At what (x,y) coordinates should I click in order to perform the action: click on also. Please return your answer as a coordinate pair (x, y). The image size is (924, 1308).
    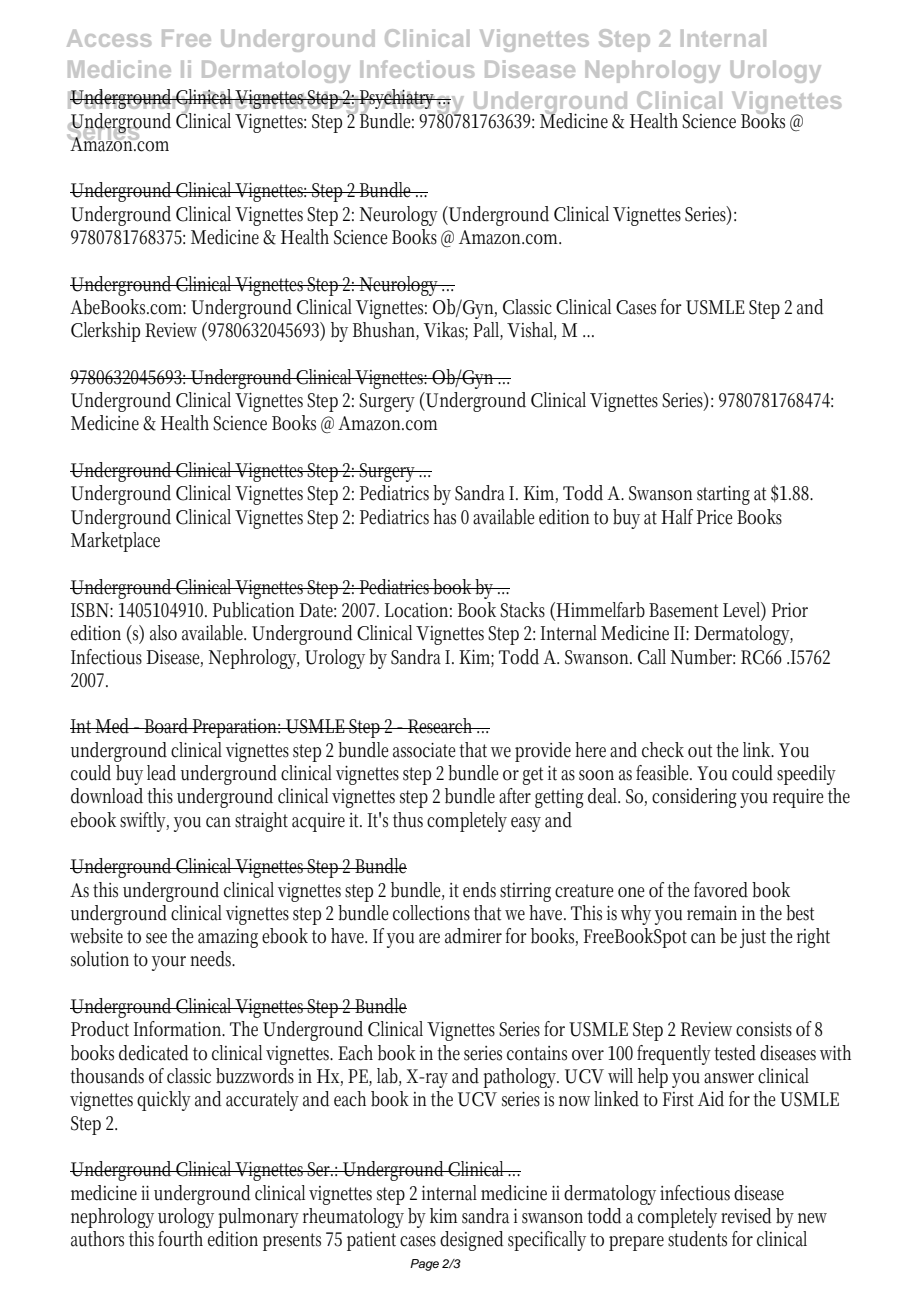
    Looking at the image, I should click on (163, 633).
